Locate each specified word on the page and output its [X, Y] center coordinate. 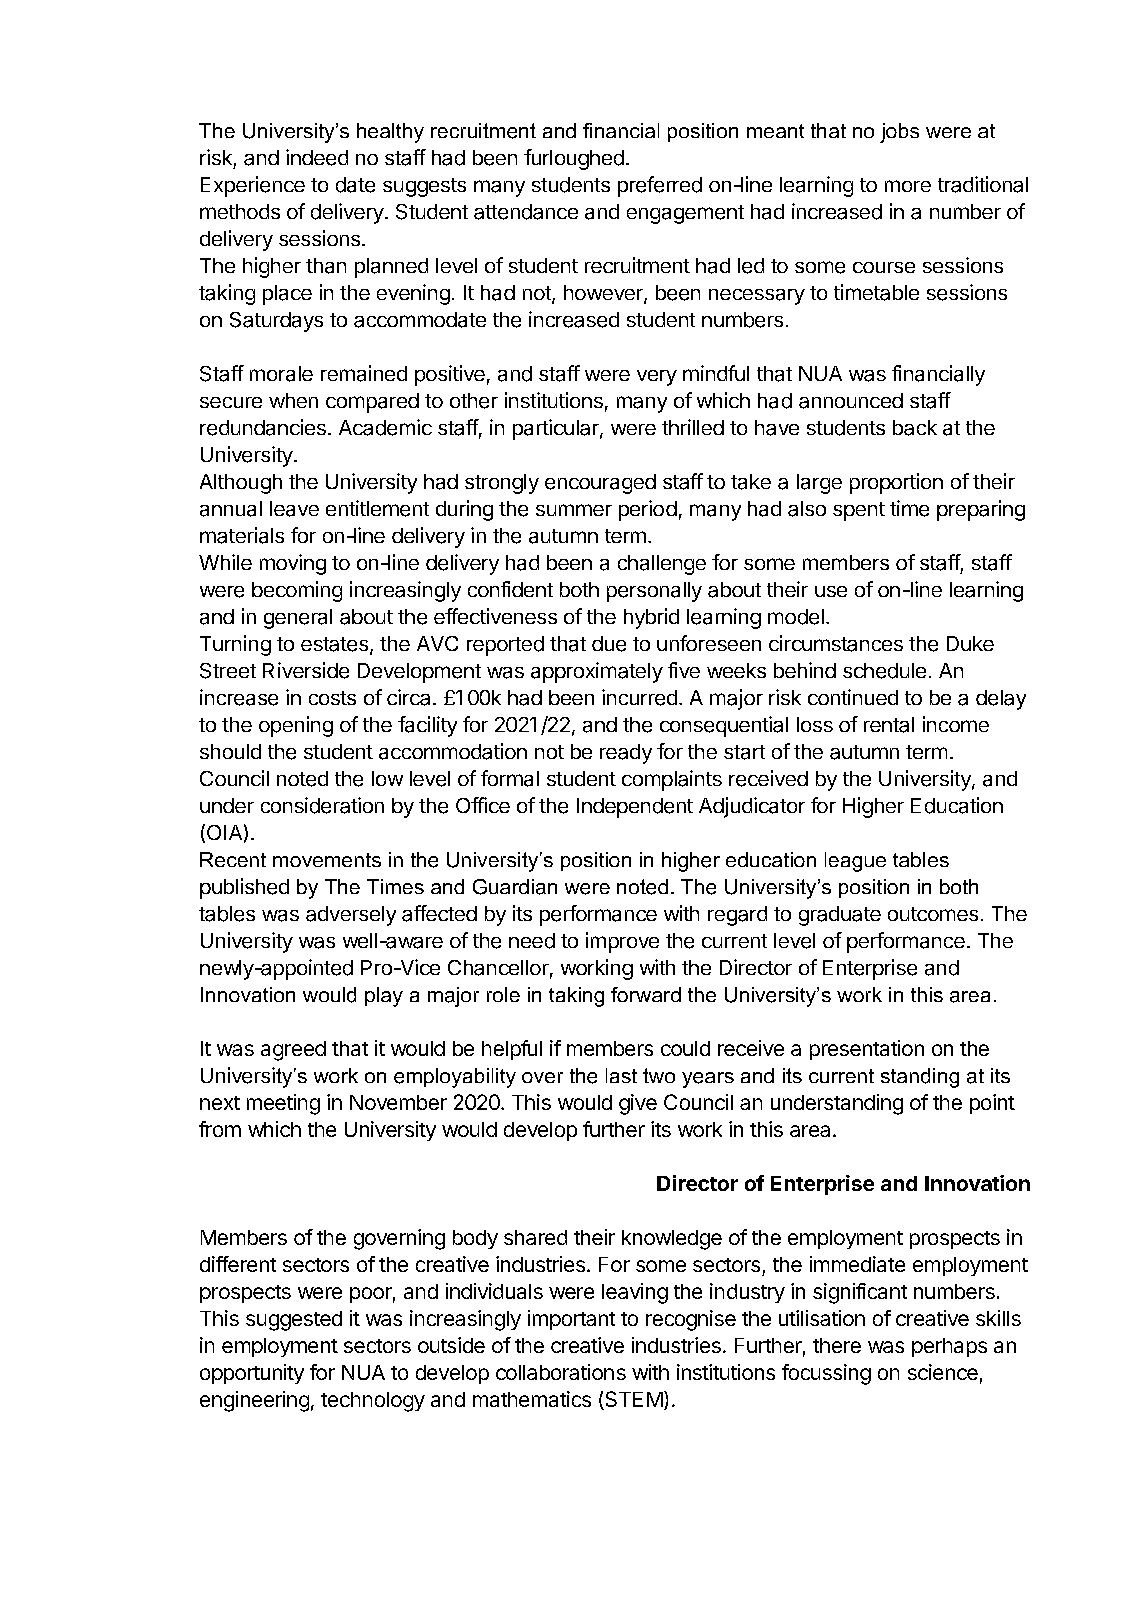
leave [294, 509]
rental [889, 725]
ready [626, 754]
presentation [867, 1050]
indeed [317, 157]
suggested [294, 1321]
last [621, 1075]
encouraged [600, 484]
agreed [293, 1051]
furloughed [574, 159]
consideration [322, 805]
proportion [896, 483]
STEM [633, 1400]
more [908, 186]
